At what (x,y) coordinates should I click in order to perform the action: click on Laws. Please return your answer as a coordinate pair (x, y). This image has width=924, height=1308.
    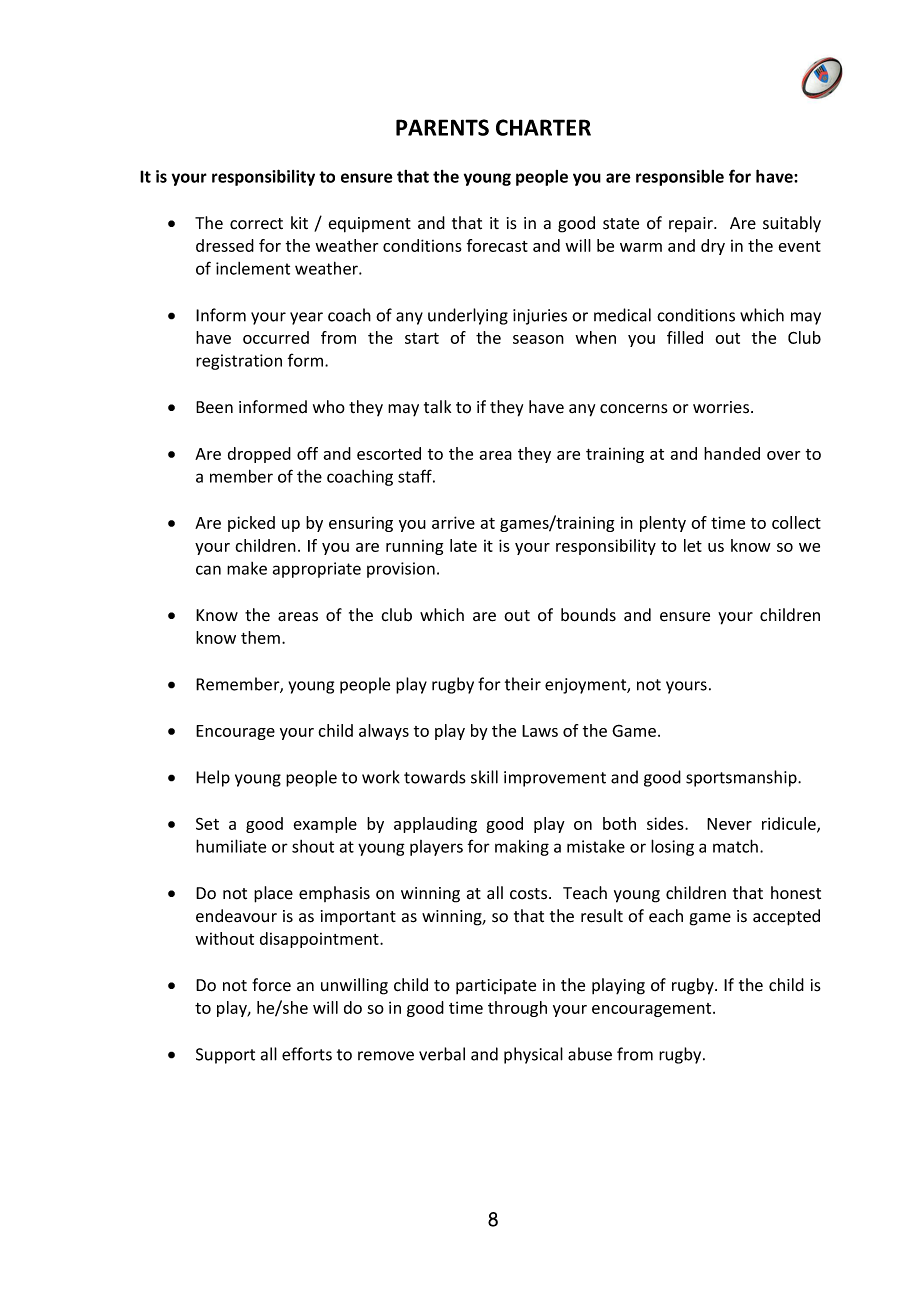
    Looking at the image, I should click on (540, 731).
